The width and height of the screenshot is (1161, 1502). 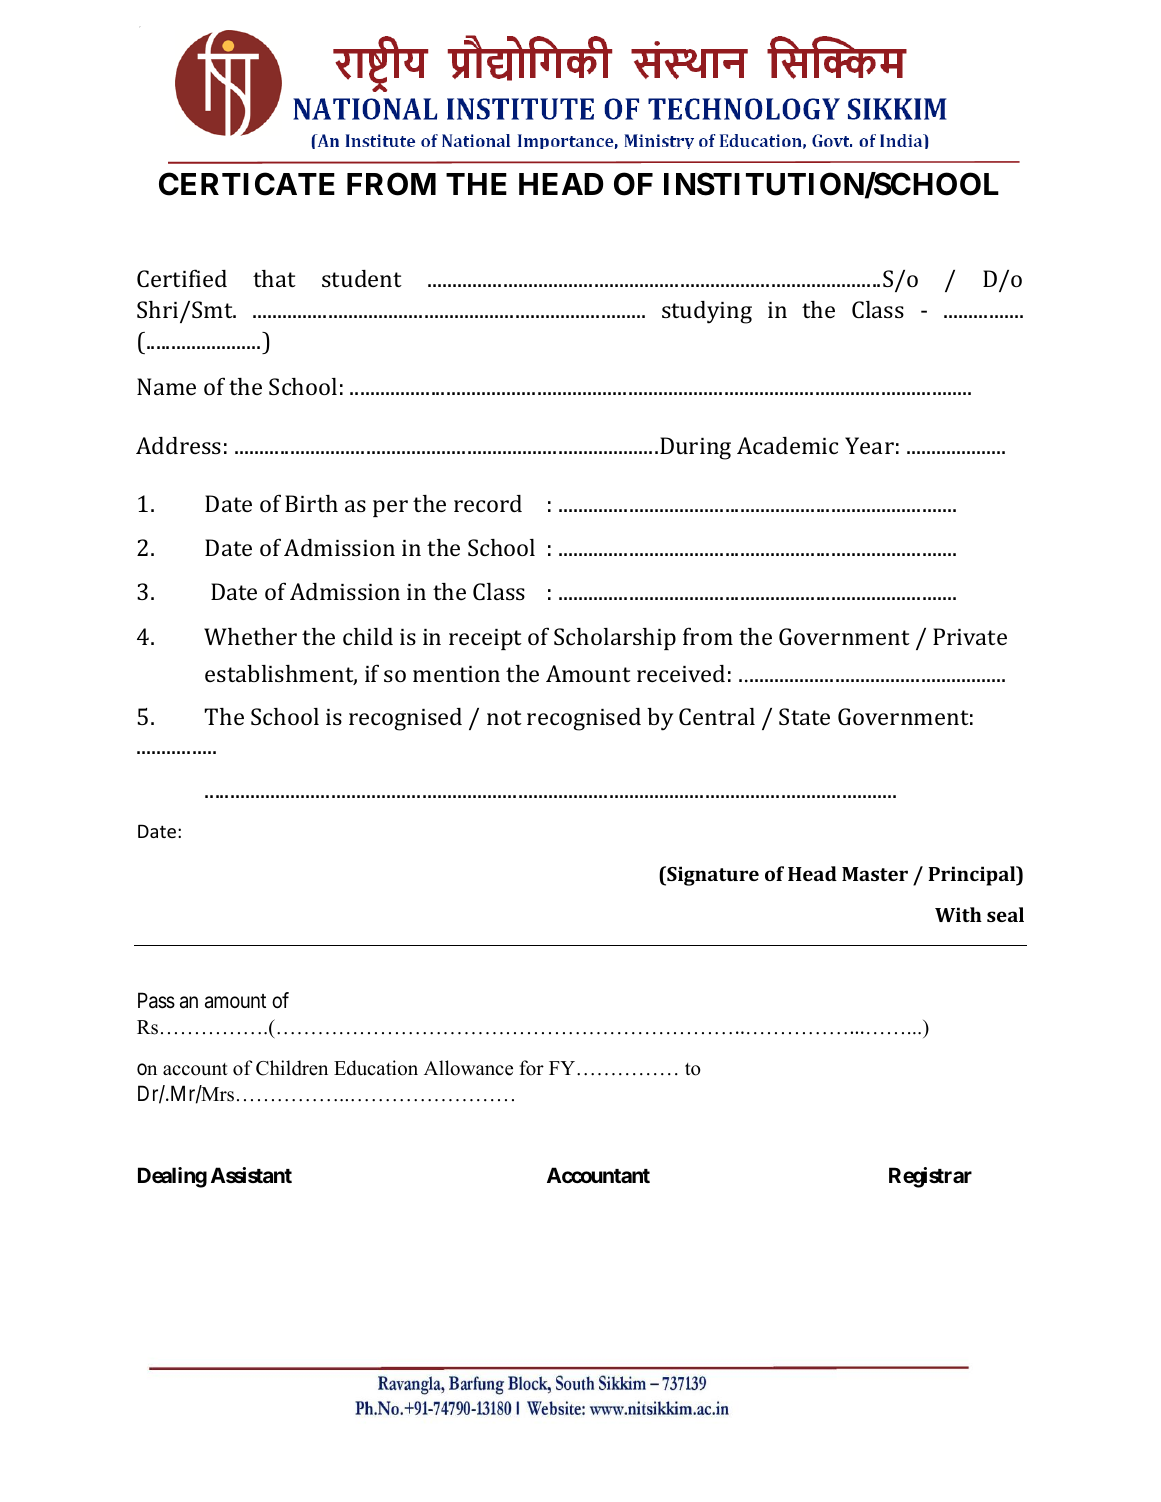 What do you see at coordinates (488, 503) in the screenshot?
I see `record` at bounding box center [488, 503].
